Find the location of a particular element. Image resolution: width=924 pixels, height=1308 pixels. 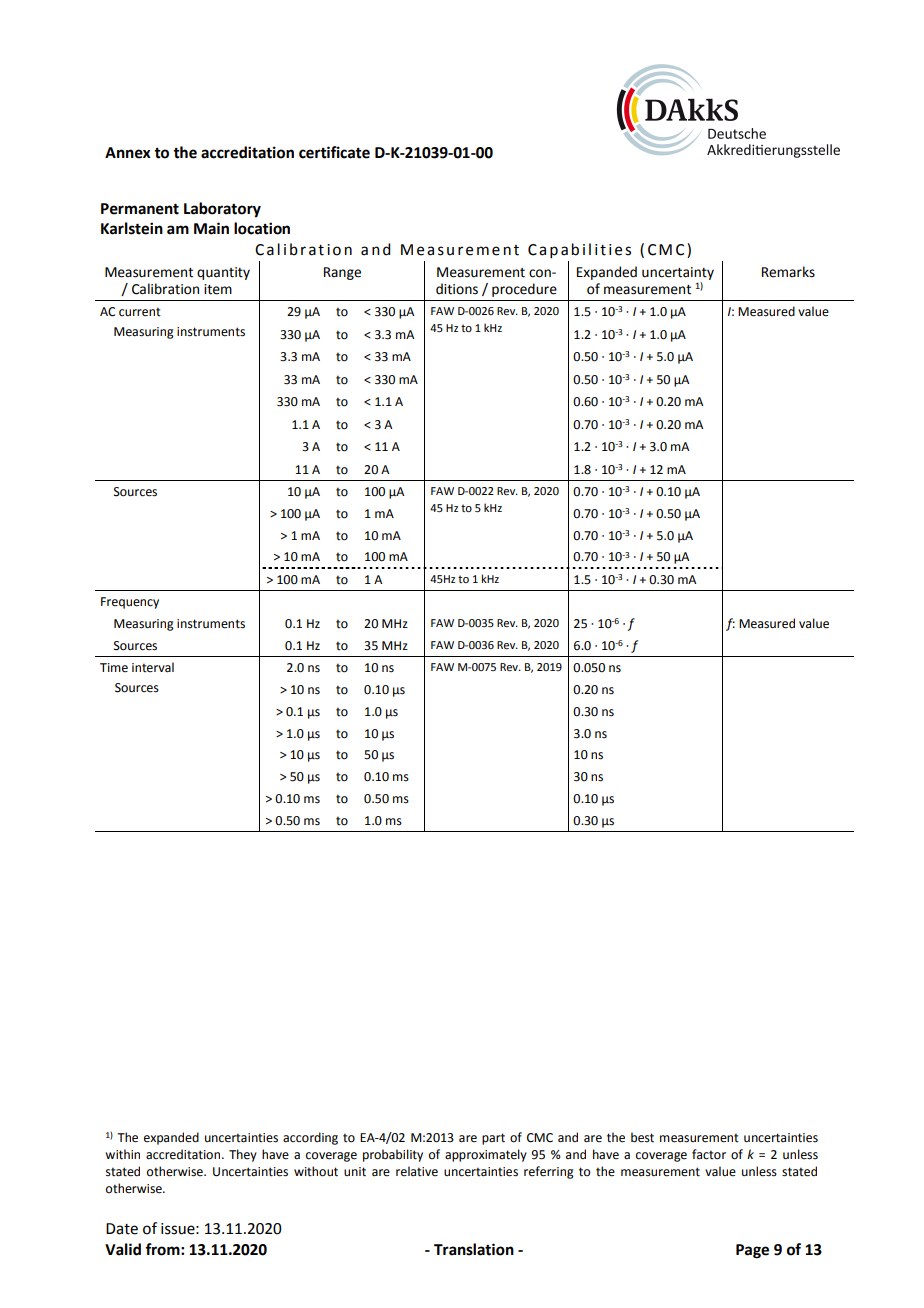

certificate is located at coordinates (334, 152).
